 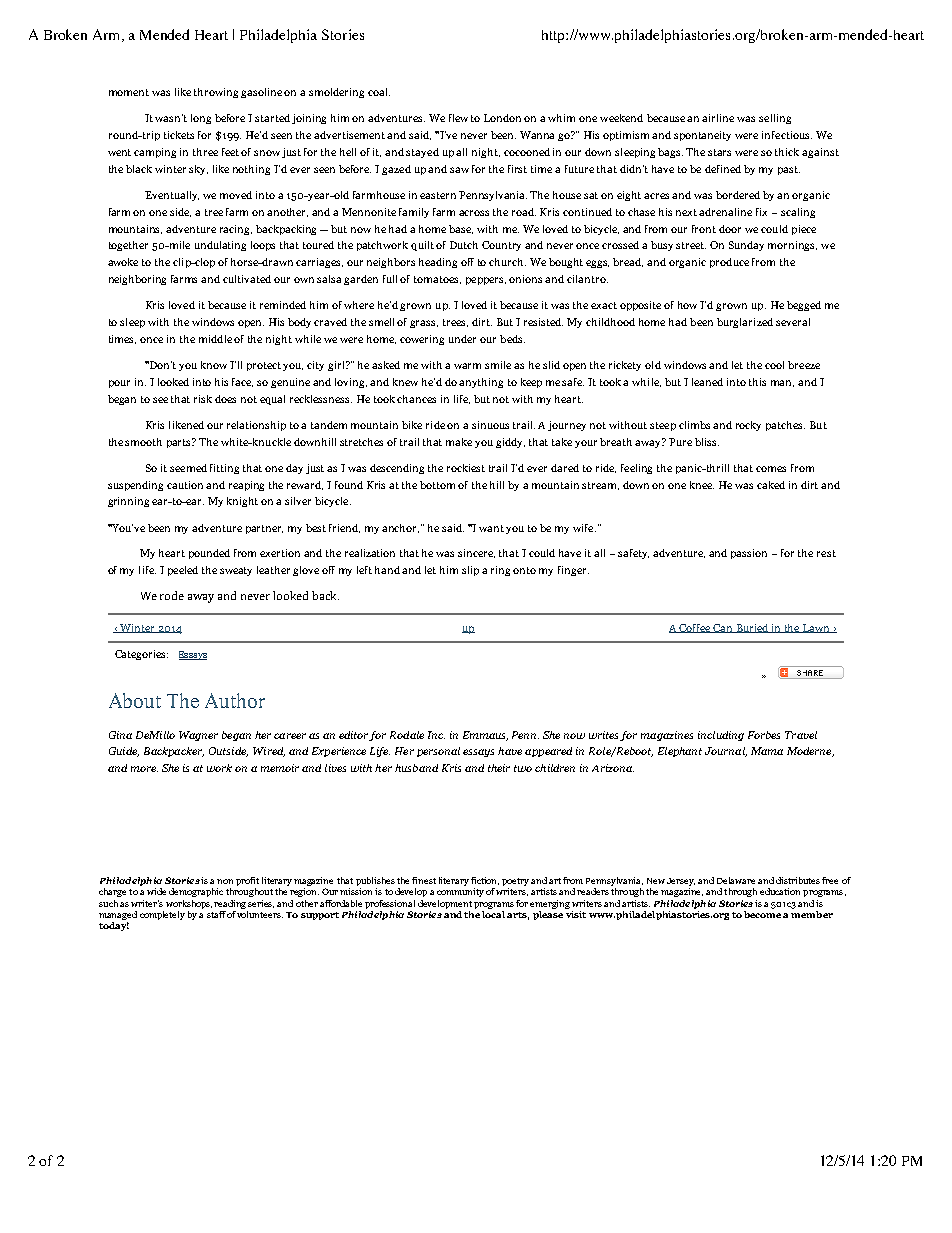 I want to click on want, so click(x=491, y=528).
